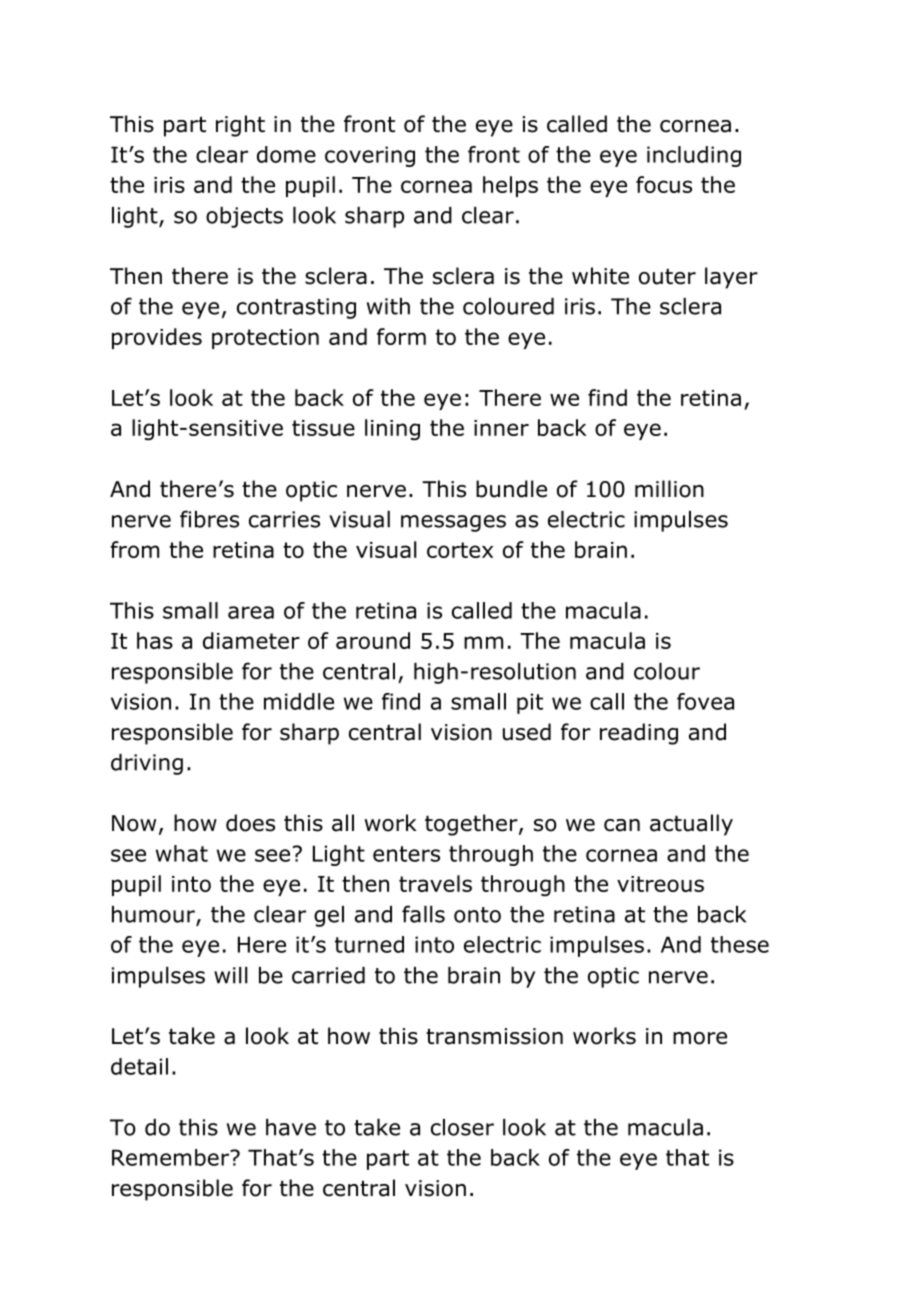  Describe the element at coordinates (370, 156) in the image. I see `covering` at that location.
